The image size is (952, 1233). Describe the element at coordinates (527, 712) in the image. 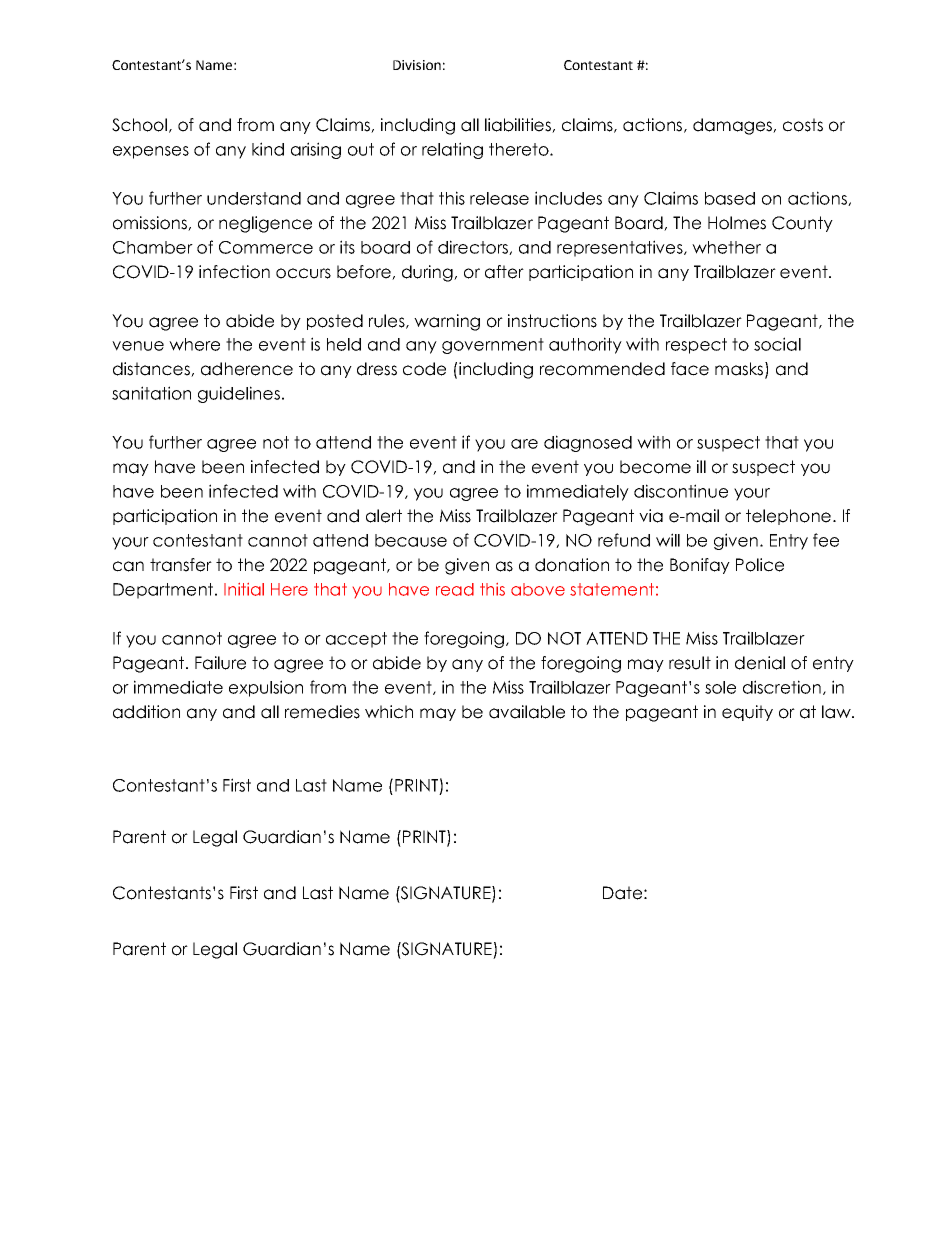

I see `available` at that location.
